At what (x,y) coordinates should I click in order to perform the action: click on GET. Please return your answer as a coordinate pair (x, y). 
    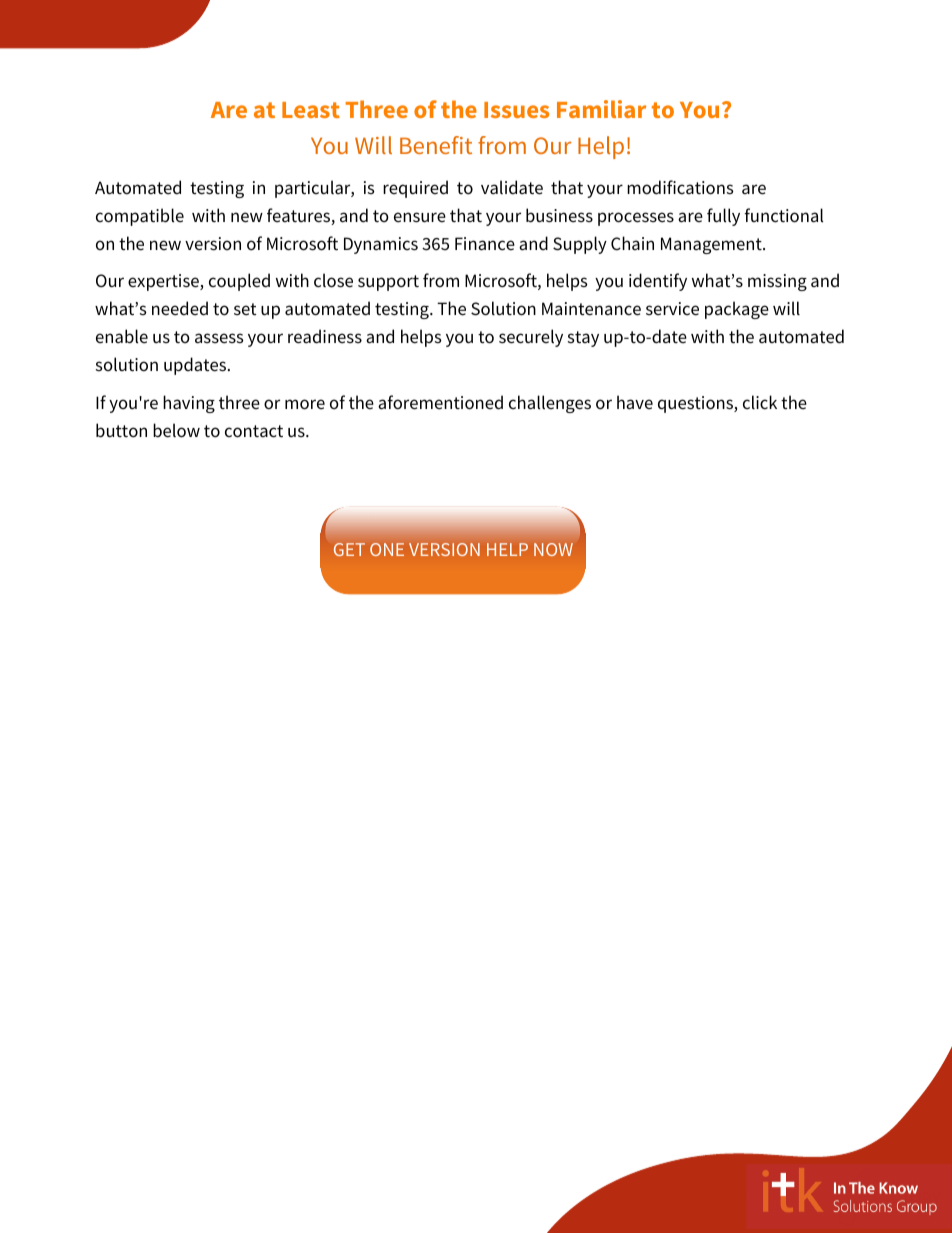
    Looking at the image, I should click on (349, 549).
